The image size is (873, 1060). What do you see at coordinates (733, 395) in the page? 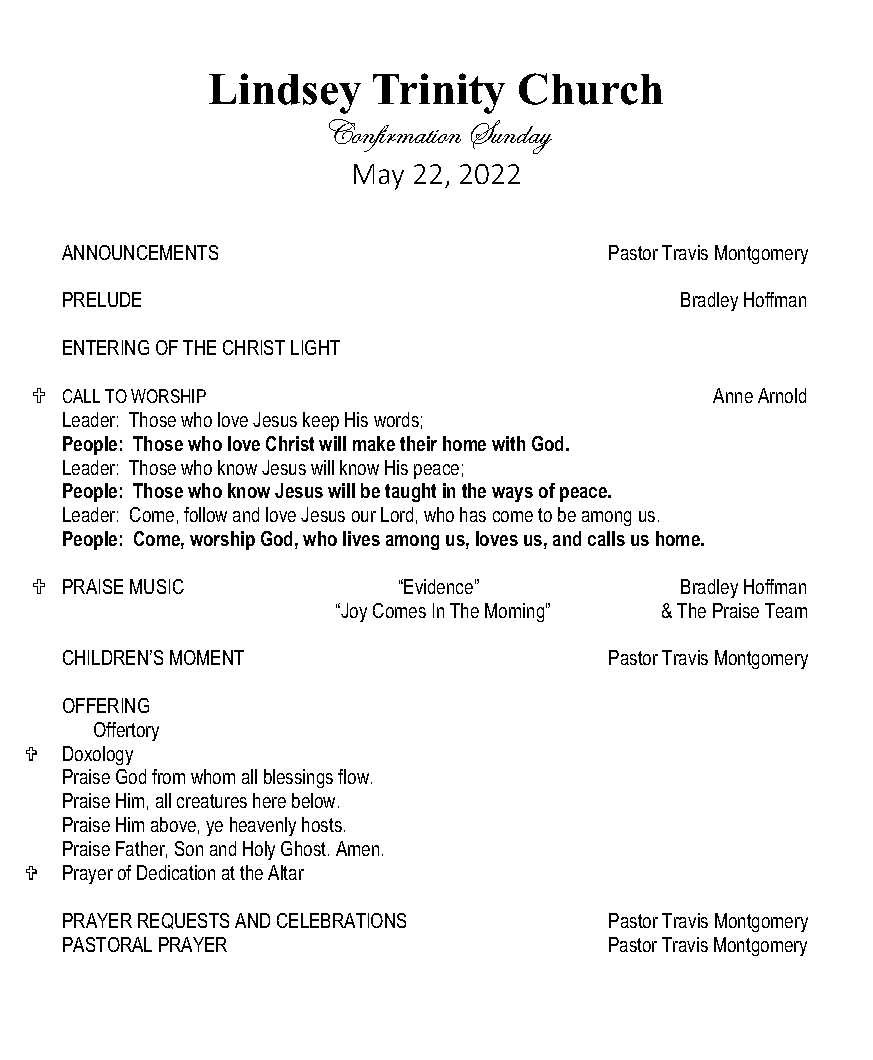
I see `Anne` at bounding box center [733, 395].
